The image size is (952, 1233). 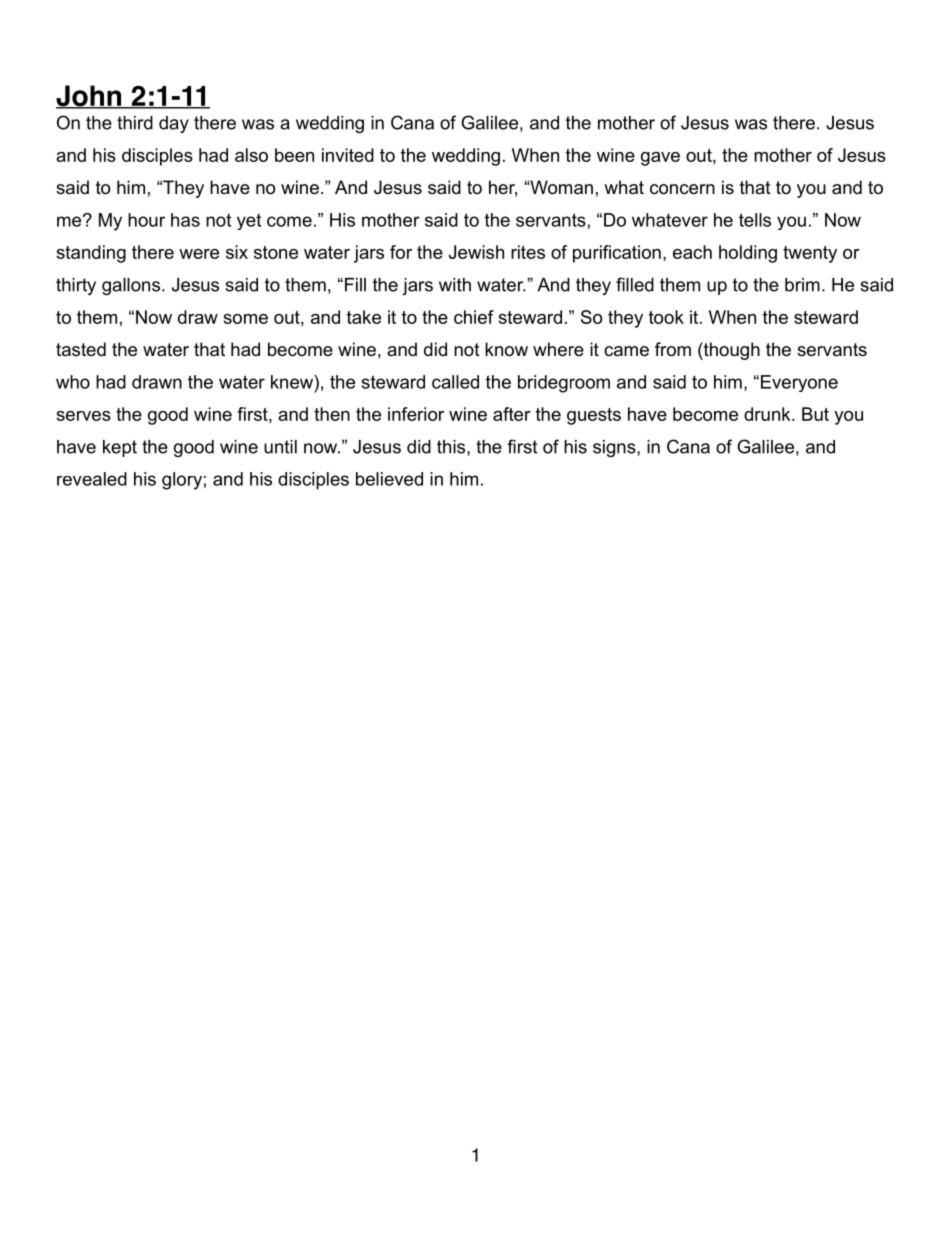 What do you see at coordinates (673, 349) in the screenshot?
I see `from` at bounding box center [673, 349].
